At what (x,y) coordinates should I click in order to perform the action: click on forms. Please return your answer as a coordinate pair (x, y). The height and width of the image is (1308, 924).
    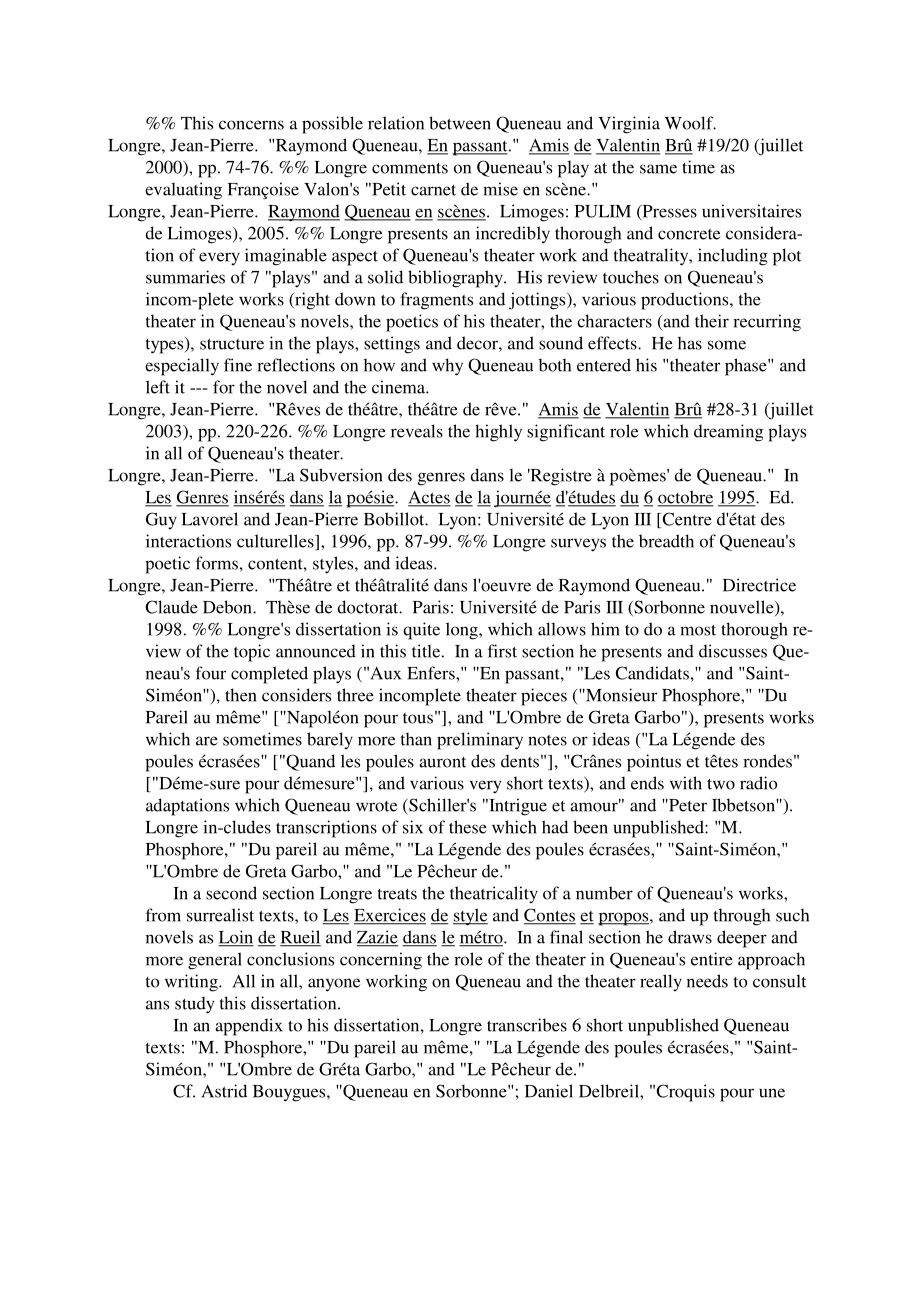
    Looking at the image, I should click on (217, 563).
